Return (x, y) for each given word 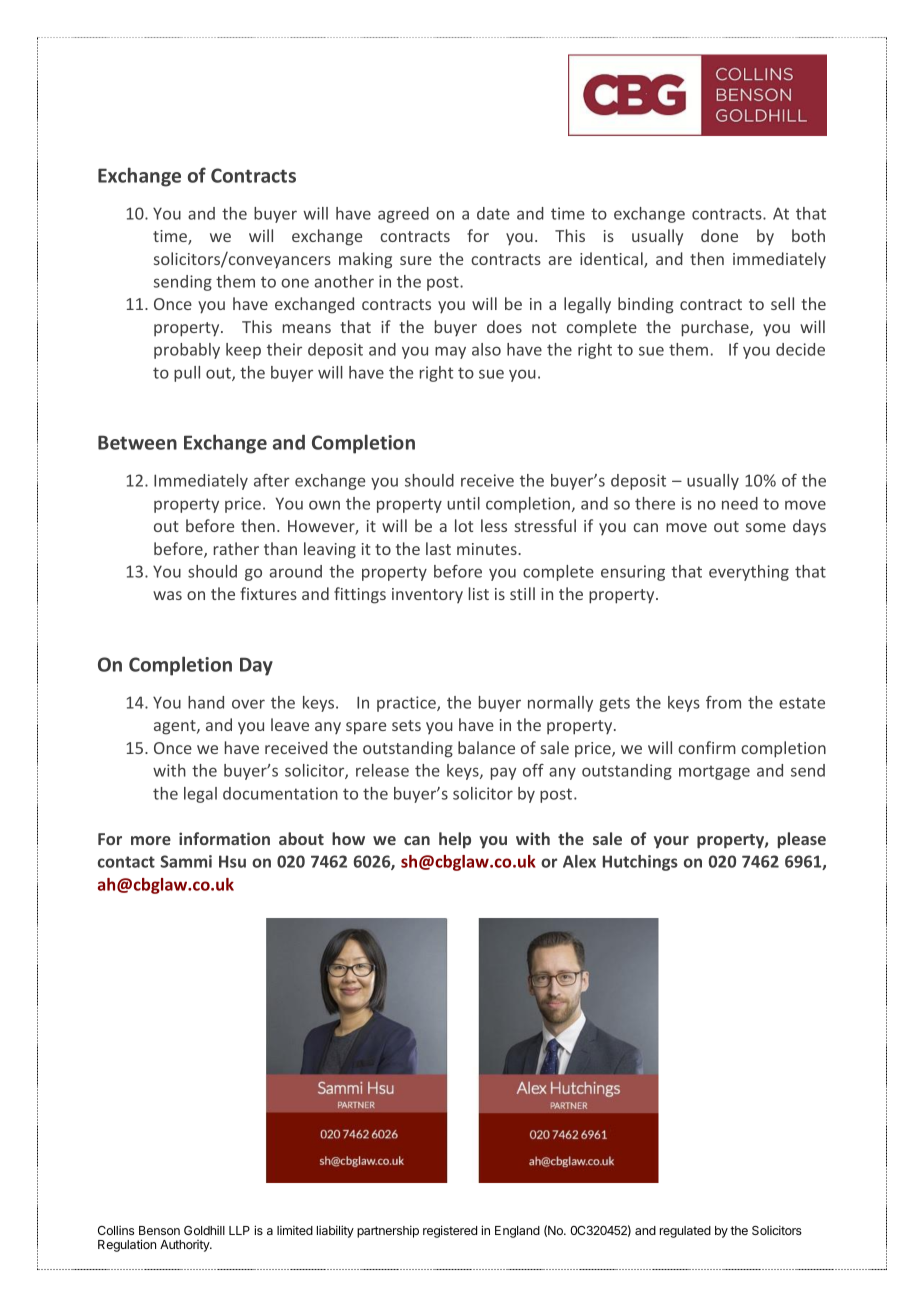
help (455, 840)
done (719, 235)
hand (206, 702)
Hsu (232, 861)
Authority (185, 1246)
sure (416, 260)
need (740, 503)
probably (187, 351)
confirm (707, 747)
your (671, 842)
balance (486, 747)
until (463, 503)
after (272, 480)
